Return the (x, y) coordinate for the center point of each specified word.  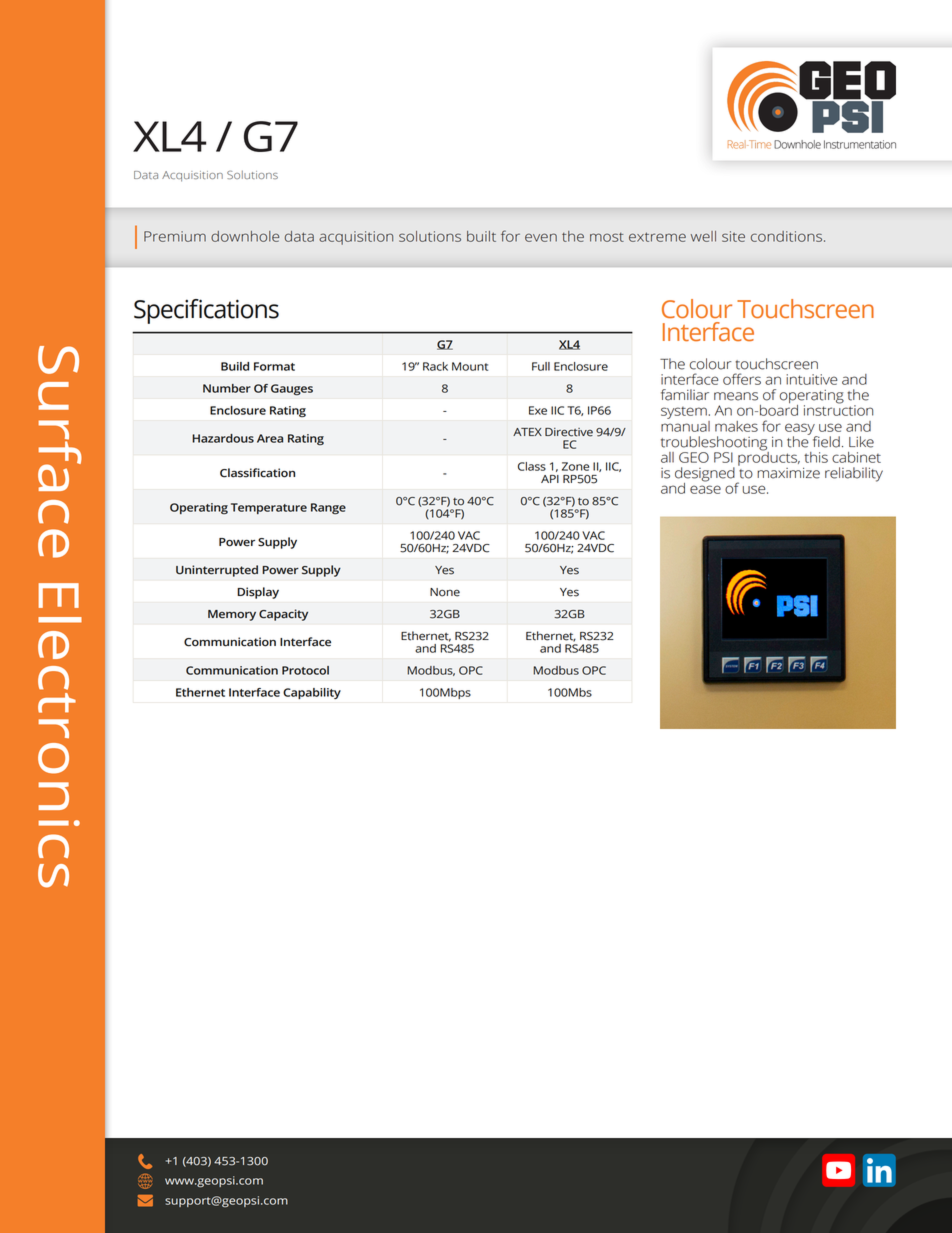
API (550, 479)
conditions (788, 236)
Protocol (305, 670)
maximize (788, 473)
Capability (312, 693)
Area (270, 438)
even (541, 237)
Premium (175, 236)
